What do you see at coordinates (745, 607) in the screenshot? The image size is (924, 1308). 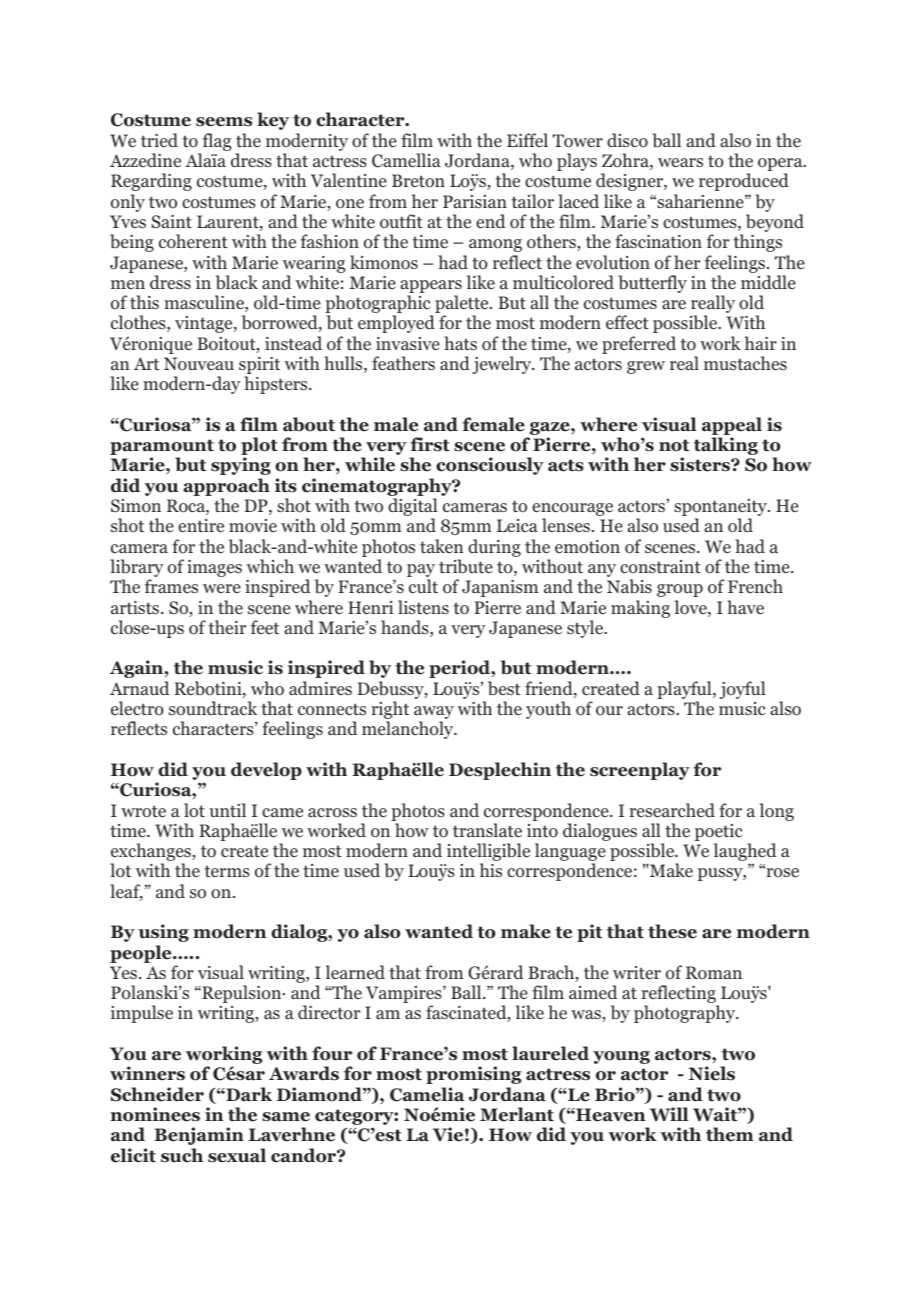 I see `have` at bounding box center [745, 607].
